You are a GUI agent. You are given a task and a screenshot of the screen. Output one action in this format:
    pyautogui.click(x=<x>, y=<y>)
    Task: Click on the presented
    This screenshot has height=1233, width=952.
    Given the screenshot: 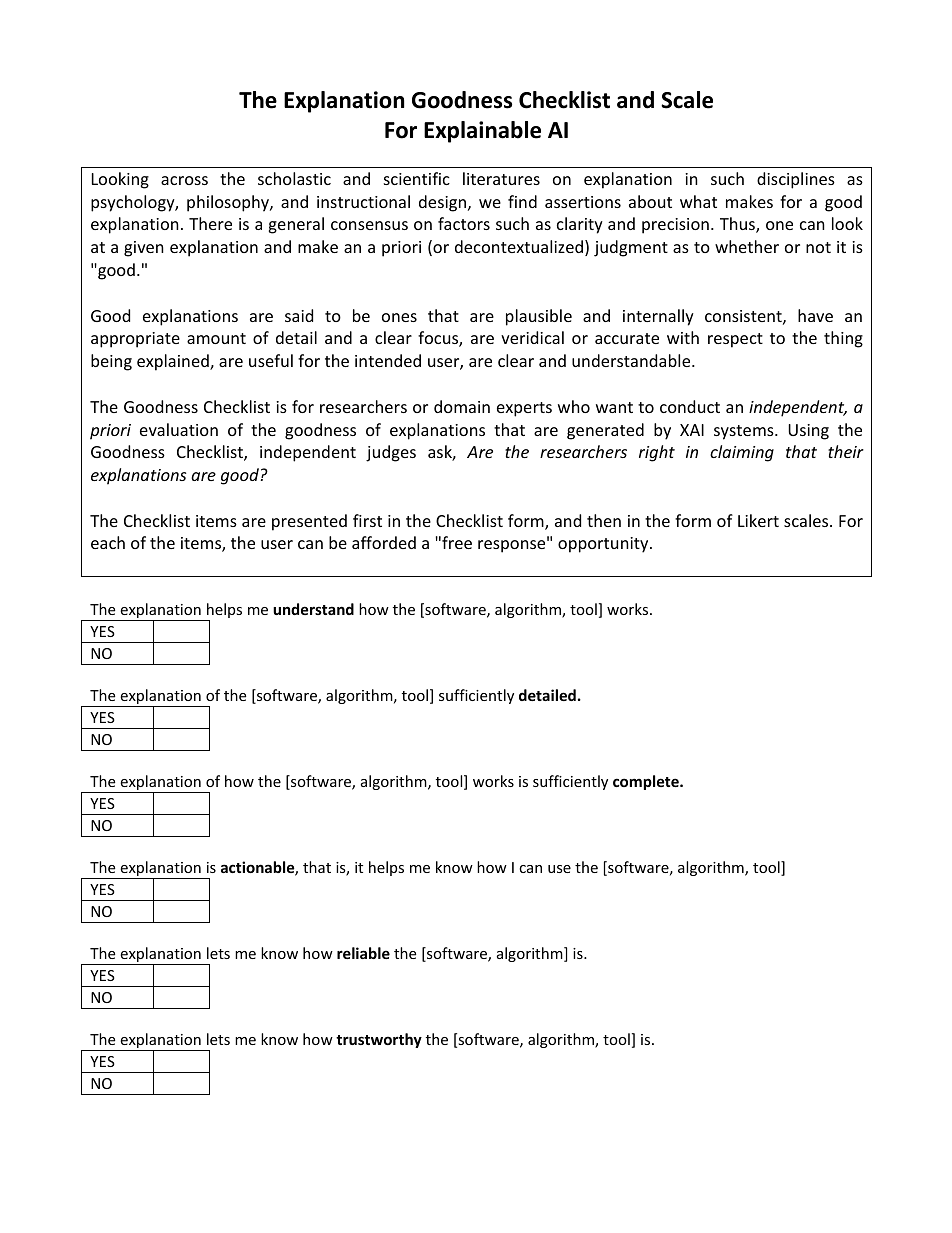 What is the action you would take?
    pyautogui.click(x=309, y=522)
